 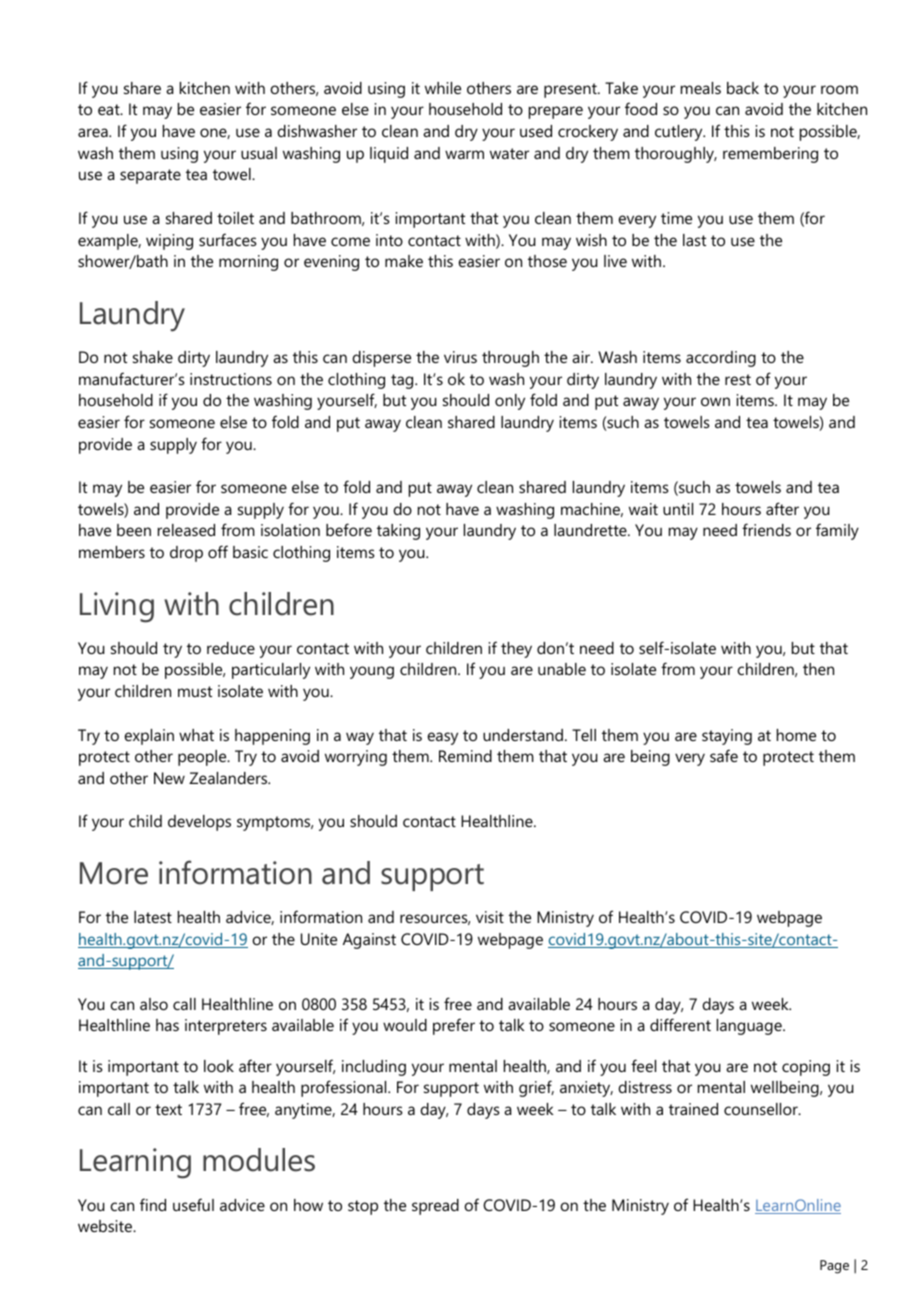 I want to click on back, so click(x=743, y=88).
